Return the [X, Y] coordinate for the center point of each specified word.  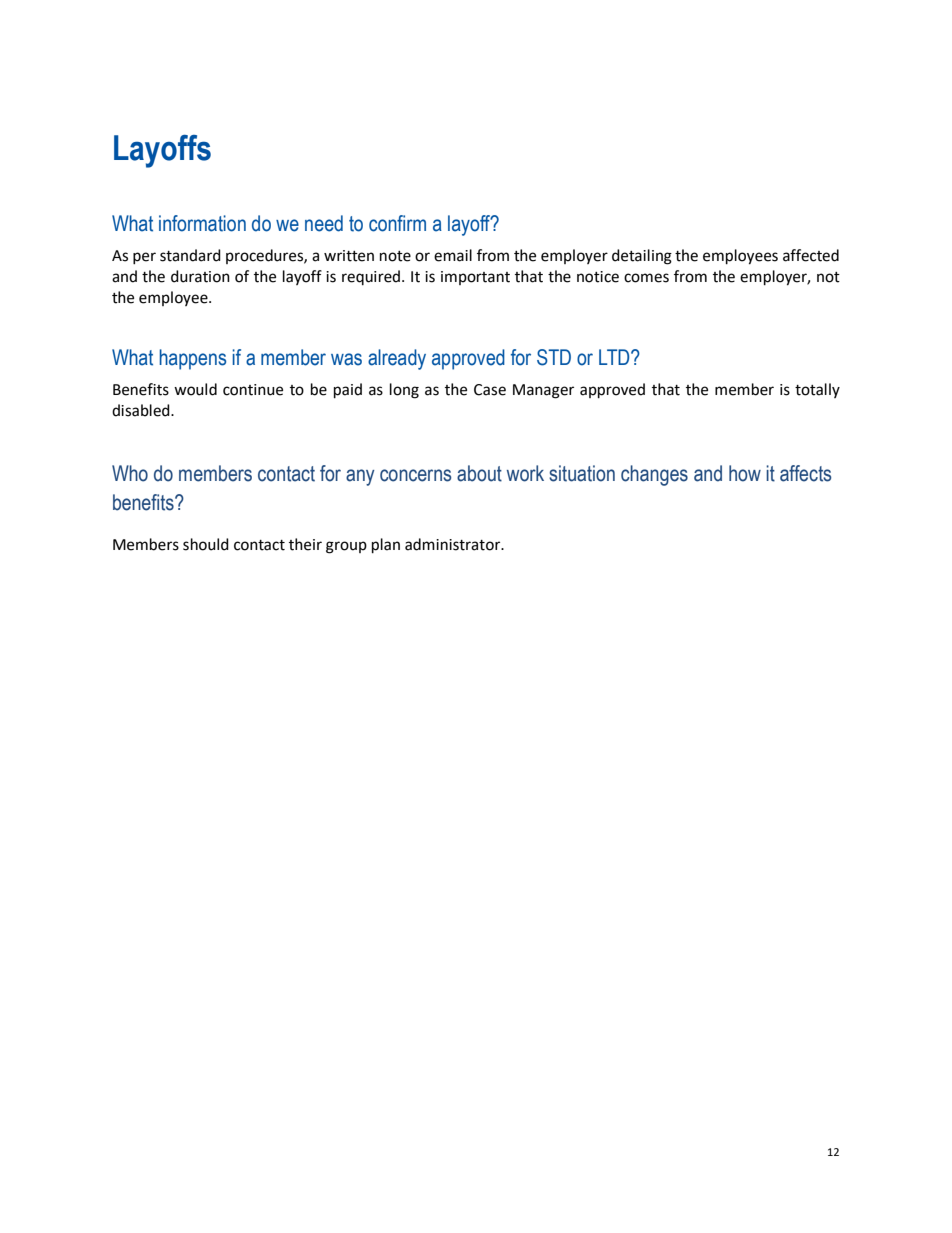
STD [554, 357]
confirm [397, 223]
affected [811, 255]
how [745, 473]
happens [192, 359]
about [479, 473]
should [206, 544]
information [202, 223]
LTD [615, 357]
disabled [142, 410]
